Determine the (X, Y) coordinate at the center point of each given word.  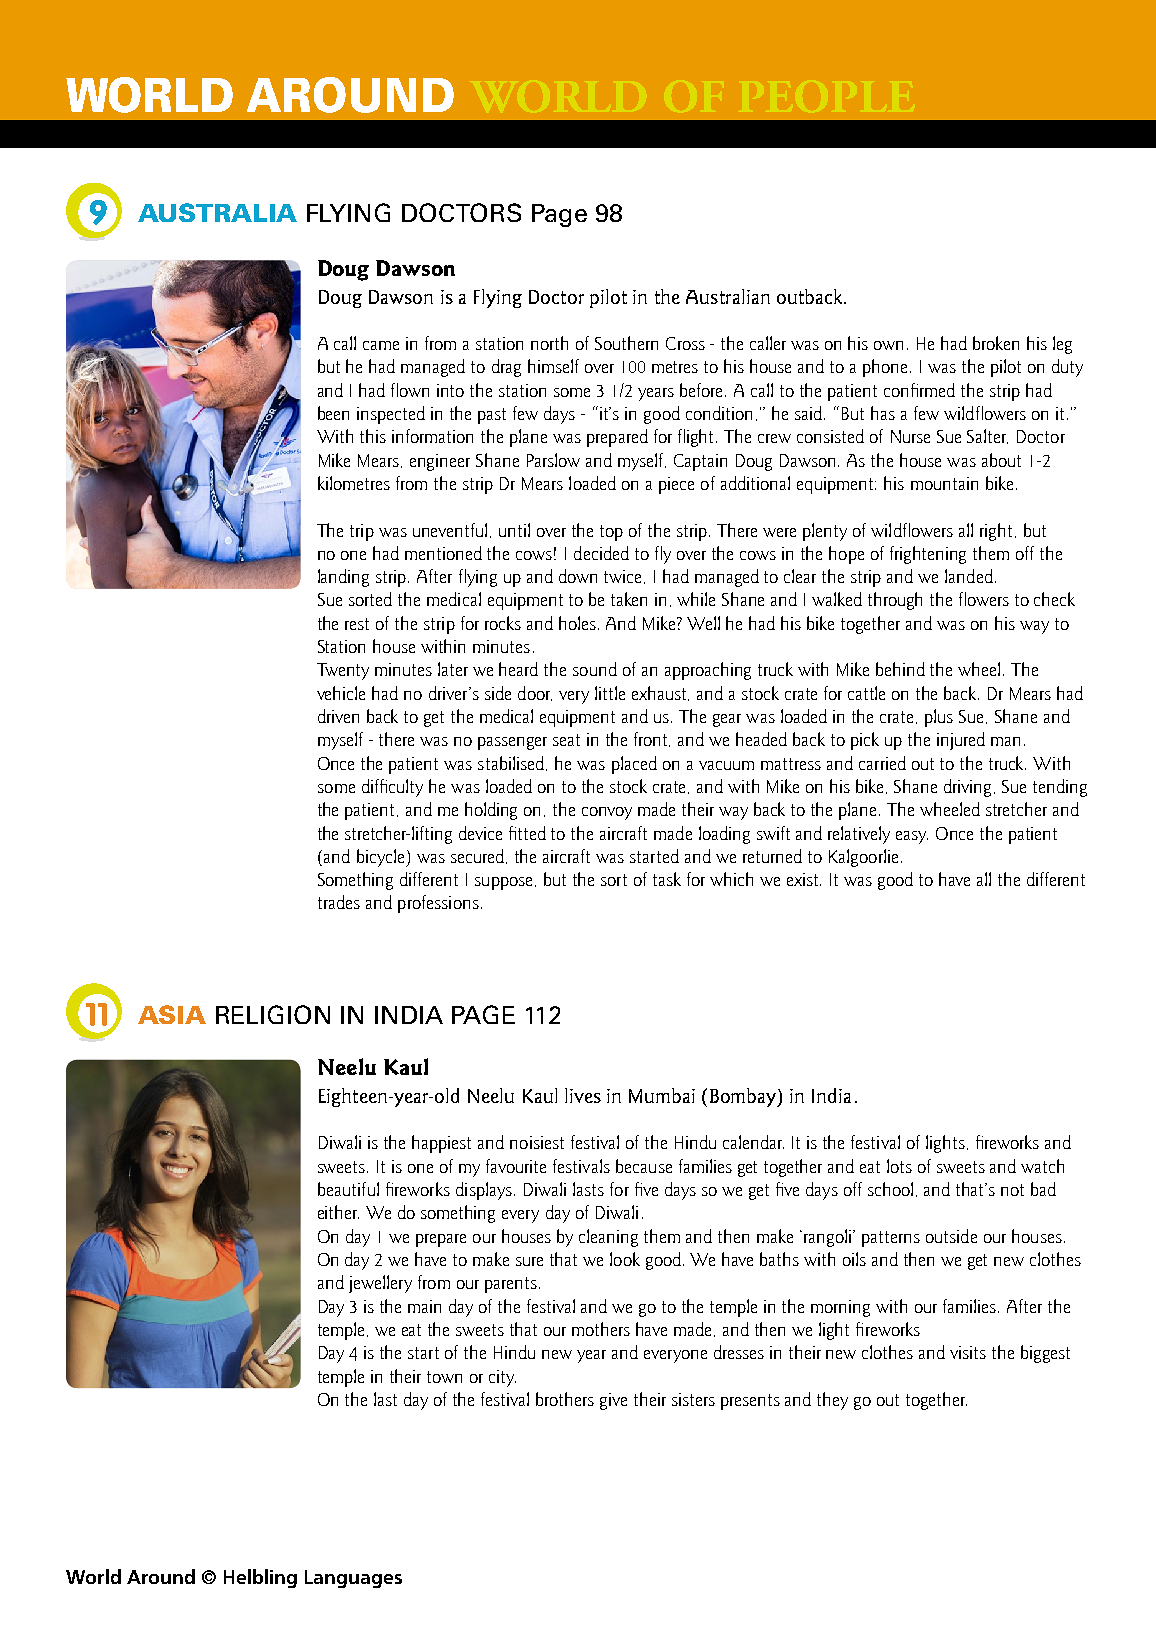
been (333, 413)
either (338, 1212)
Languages (353, 1579)
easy (912, 837)
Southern (626, 343)
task (667, 879)
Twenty (343, 671)
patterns (891, 1239)
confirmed (919, 390)
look (625, 1259)
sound (595, 669)
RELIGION (273, 1014)
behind (900, 669)
